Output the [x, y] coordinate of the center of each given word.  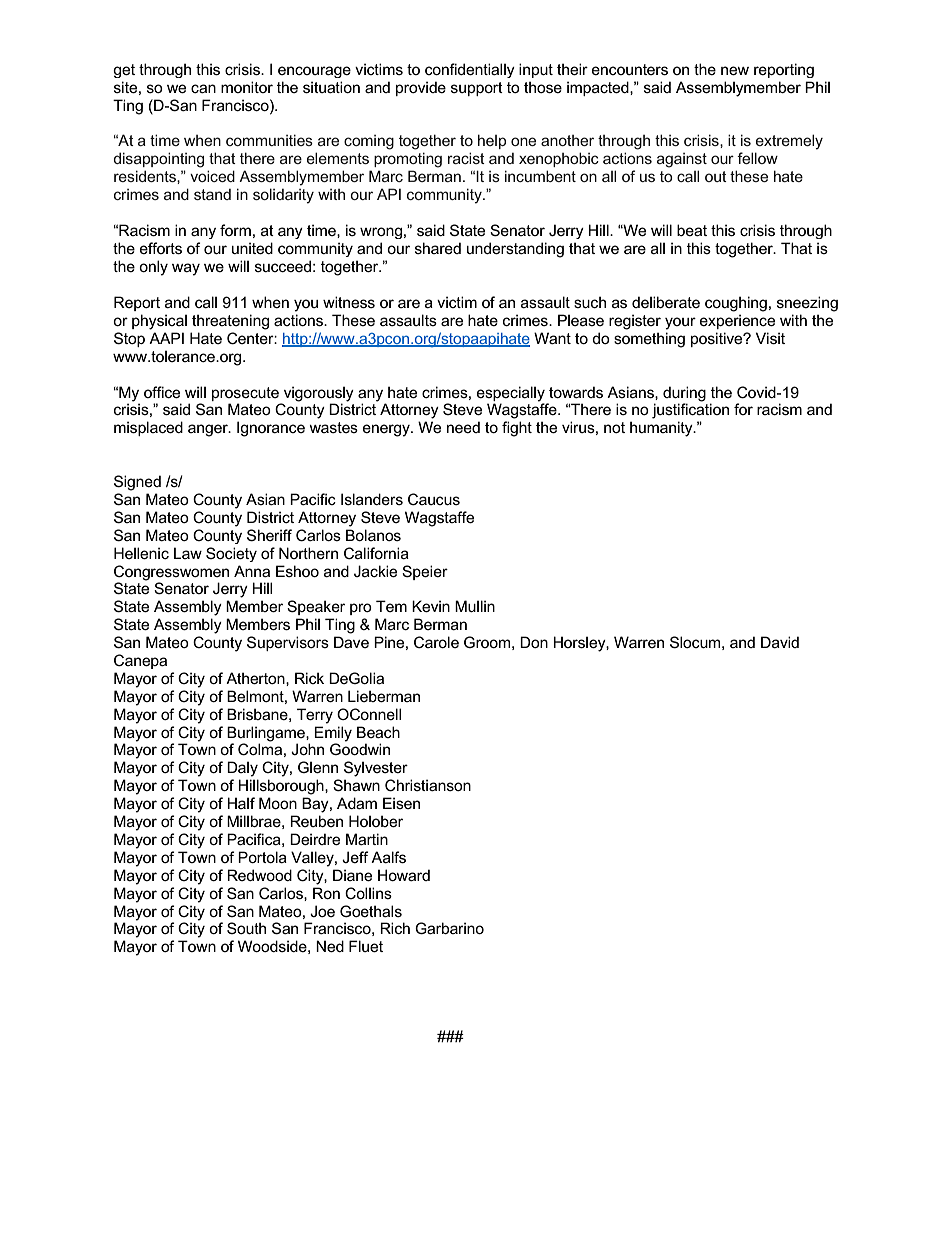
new [735, 70]
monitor [247, 87]
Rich [395, 928]
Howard [404, 875]
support [477, 89]
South [246, 928]
